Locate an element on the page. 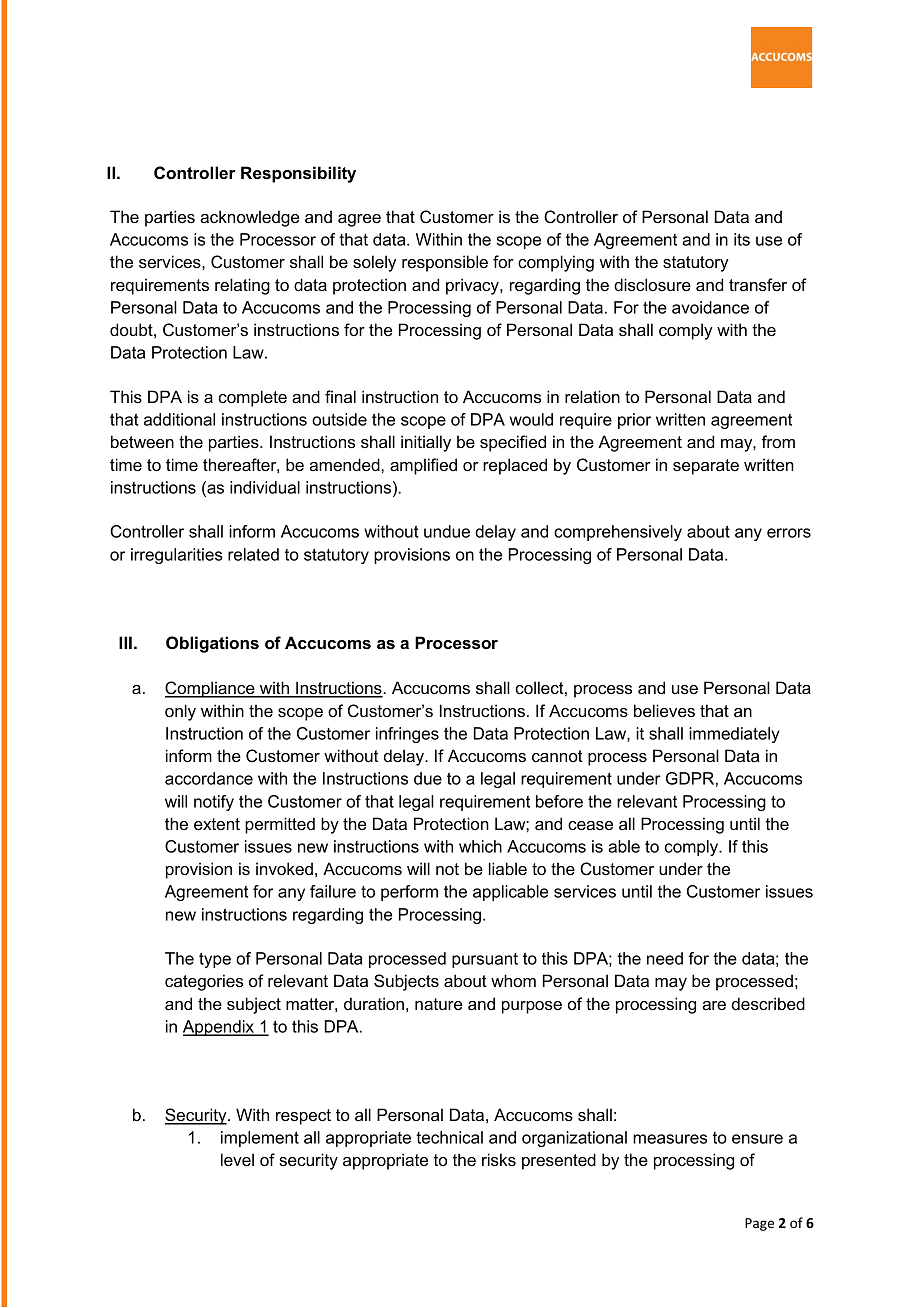  acknowledge is located at coordinates (249, 218).
